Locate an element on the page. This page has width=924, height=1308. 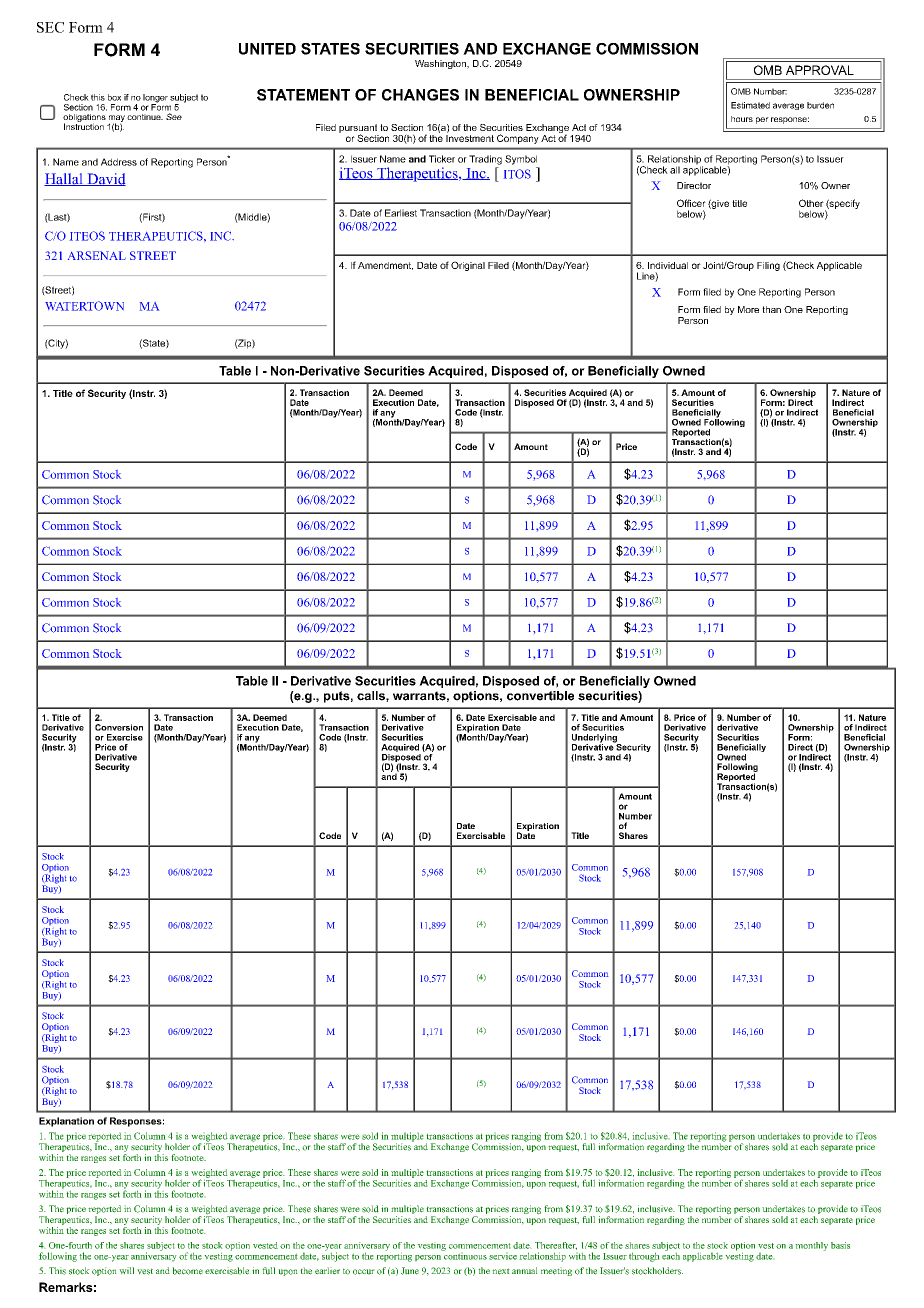
Estimated is located at coordinates (750, 105).
